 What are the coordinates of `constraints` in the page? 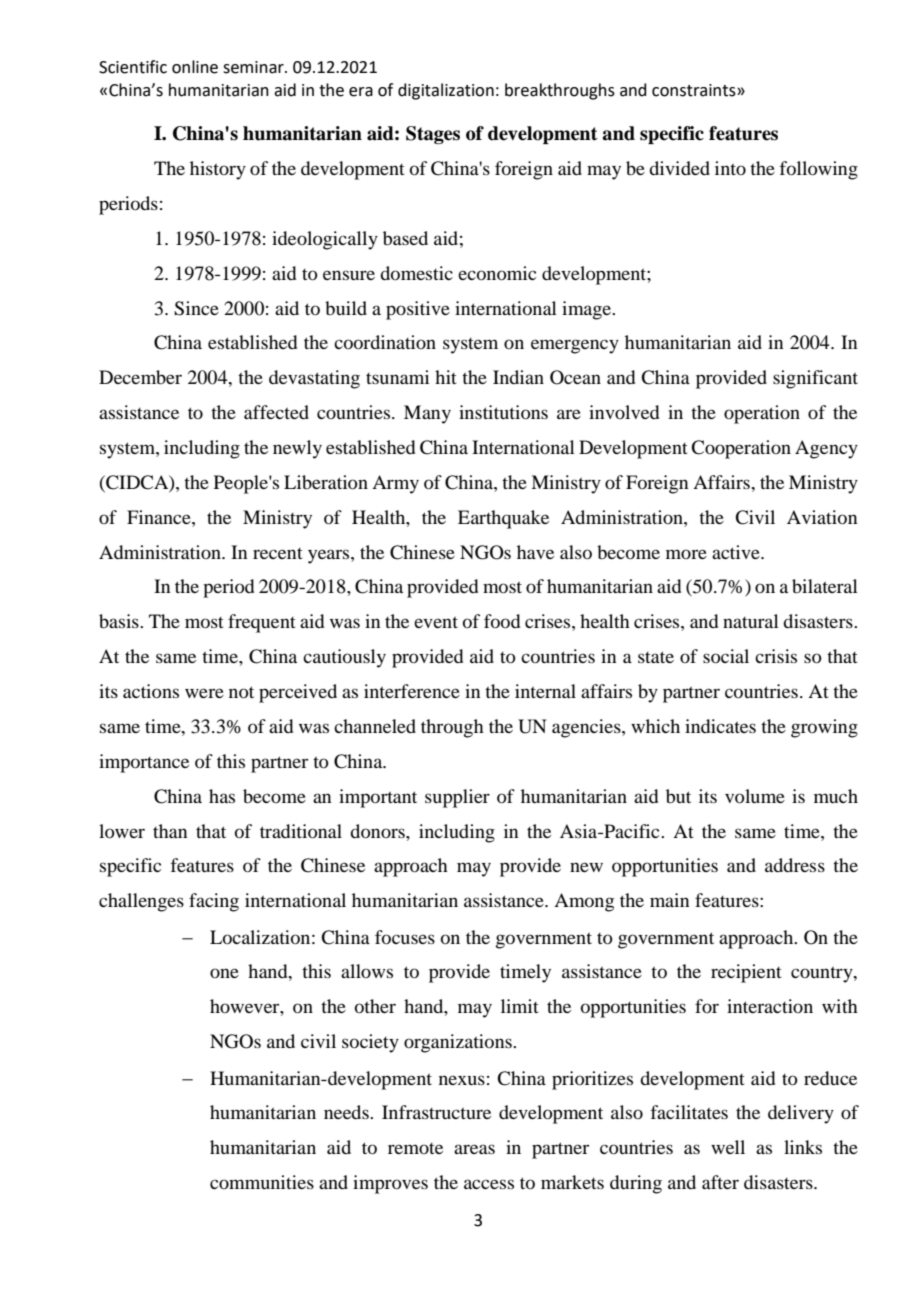 It's located at (695, 90).
